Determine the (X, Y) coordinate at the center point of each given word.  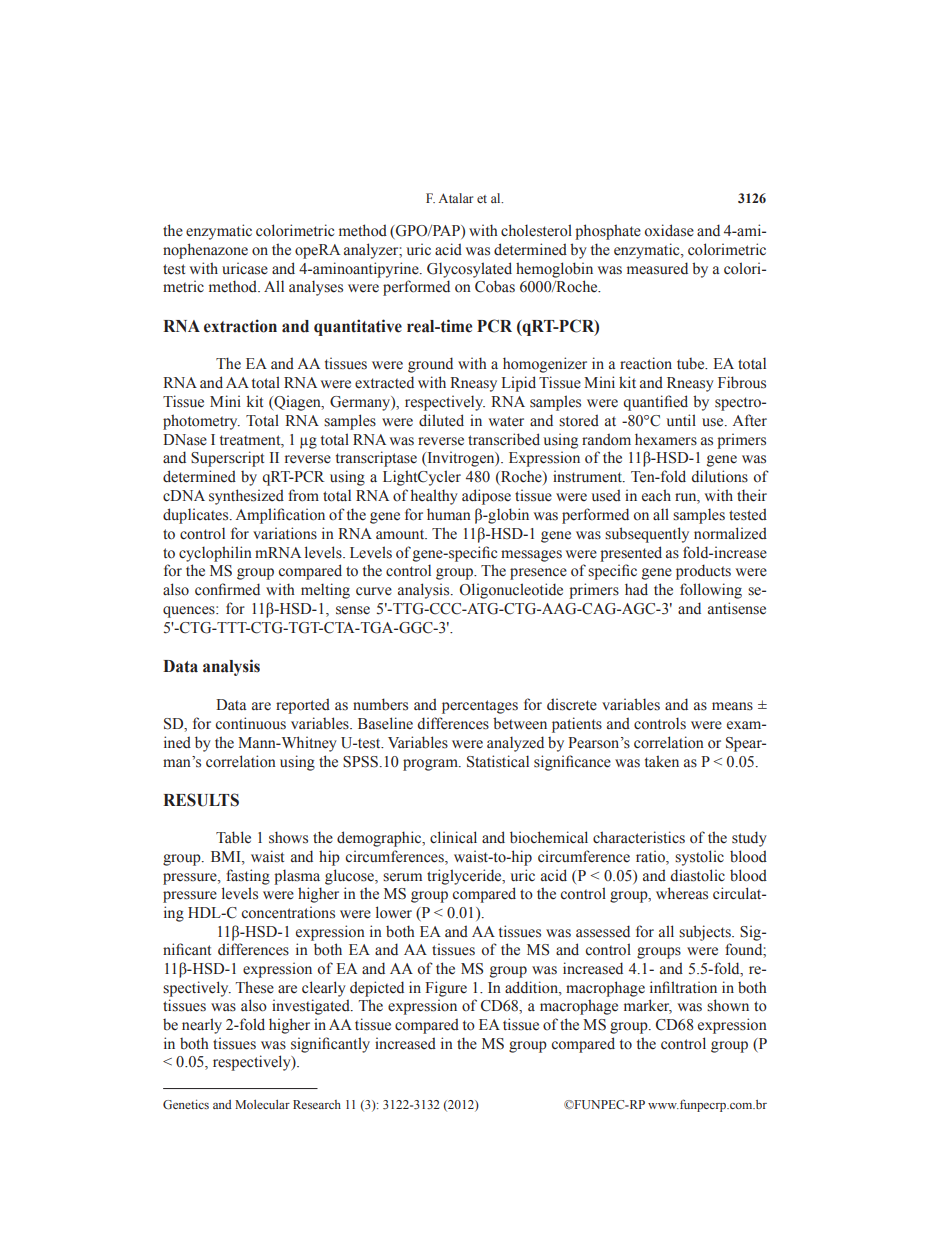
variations (285, 533)
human (449, 514)
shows (288, 837)
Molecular (262, 1104)
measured (657, 268)
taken (662, 761)
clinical (453, 837)
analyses (316, 288)
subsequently (647, 535)
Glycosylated (469, 270)
